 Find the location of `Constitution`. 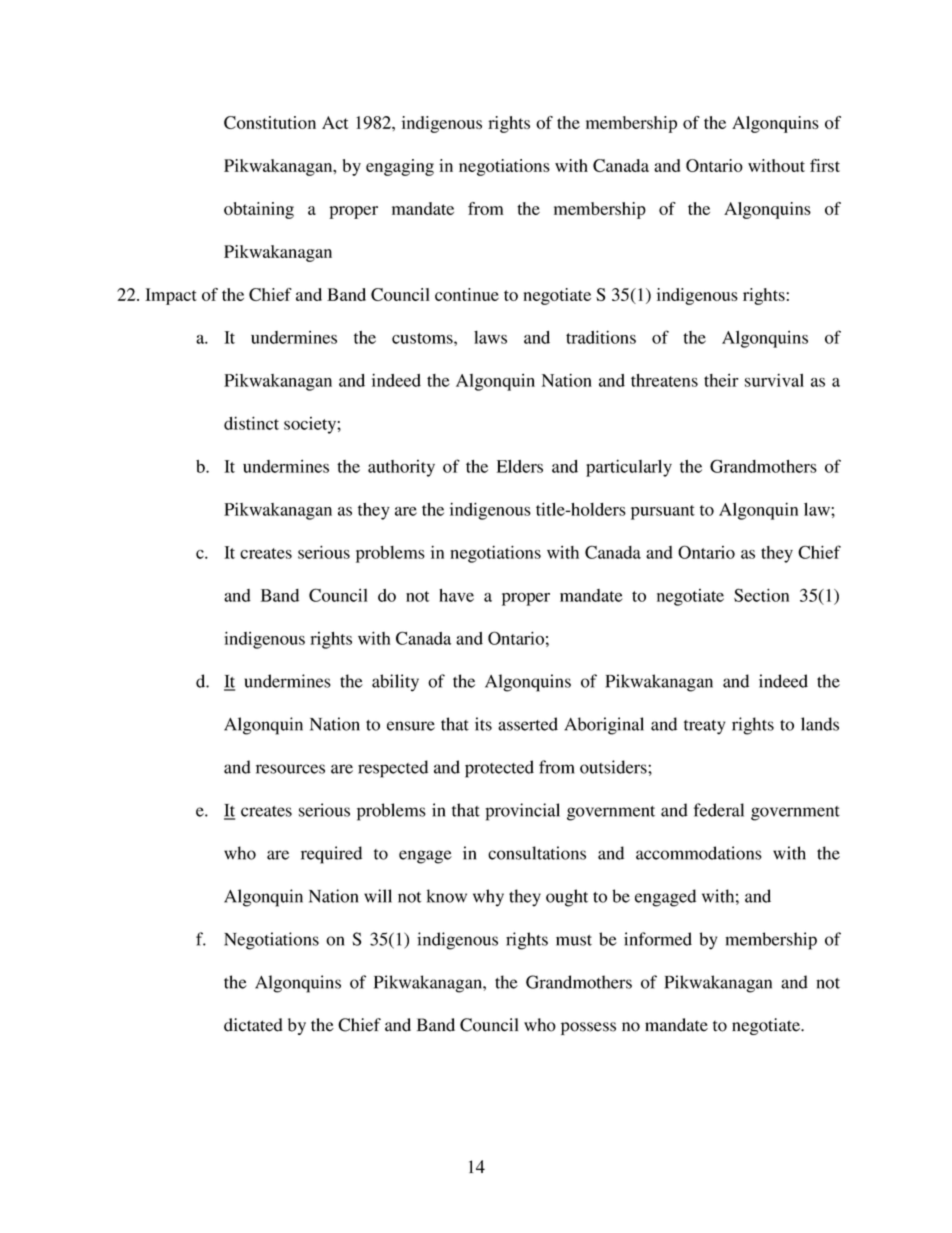

Constitution is located at coordinates (270, 122).
